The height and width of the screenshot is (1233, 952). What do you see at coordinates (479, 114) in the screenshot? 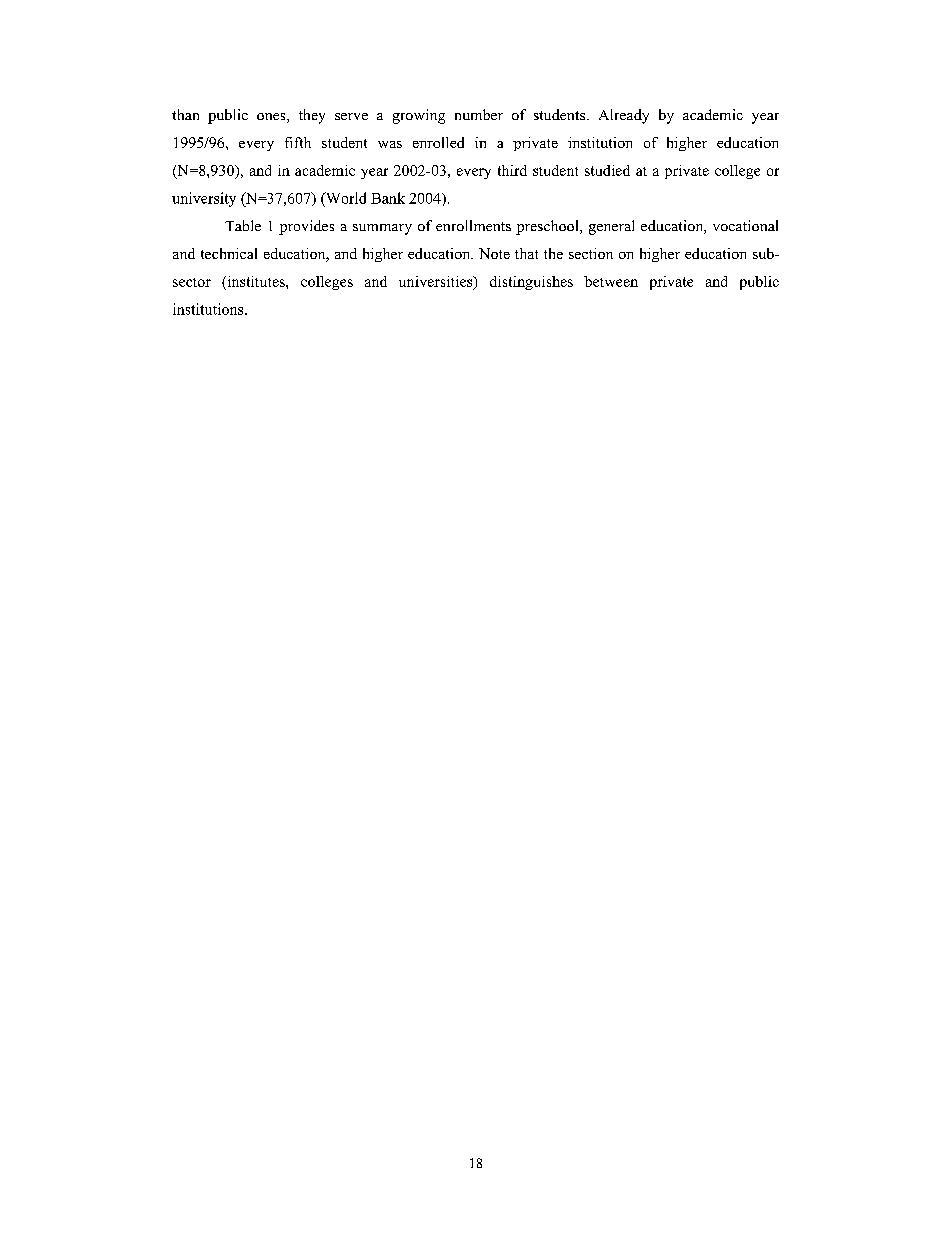
I see `number` at bounding box center [479, 114].
